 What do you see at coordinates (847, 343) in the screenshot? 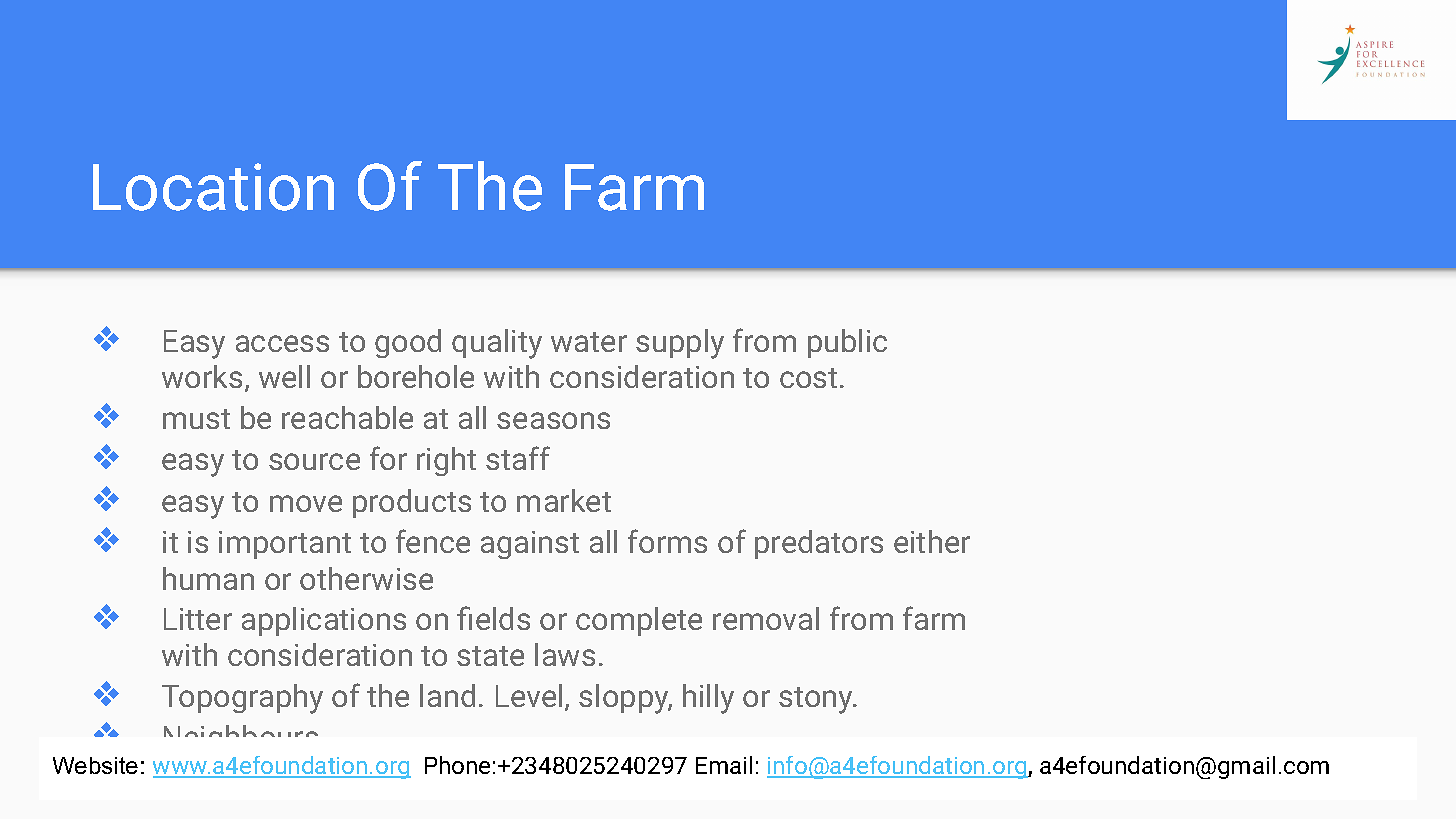
I see `public` at bounding box center [847, 343].
